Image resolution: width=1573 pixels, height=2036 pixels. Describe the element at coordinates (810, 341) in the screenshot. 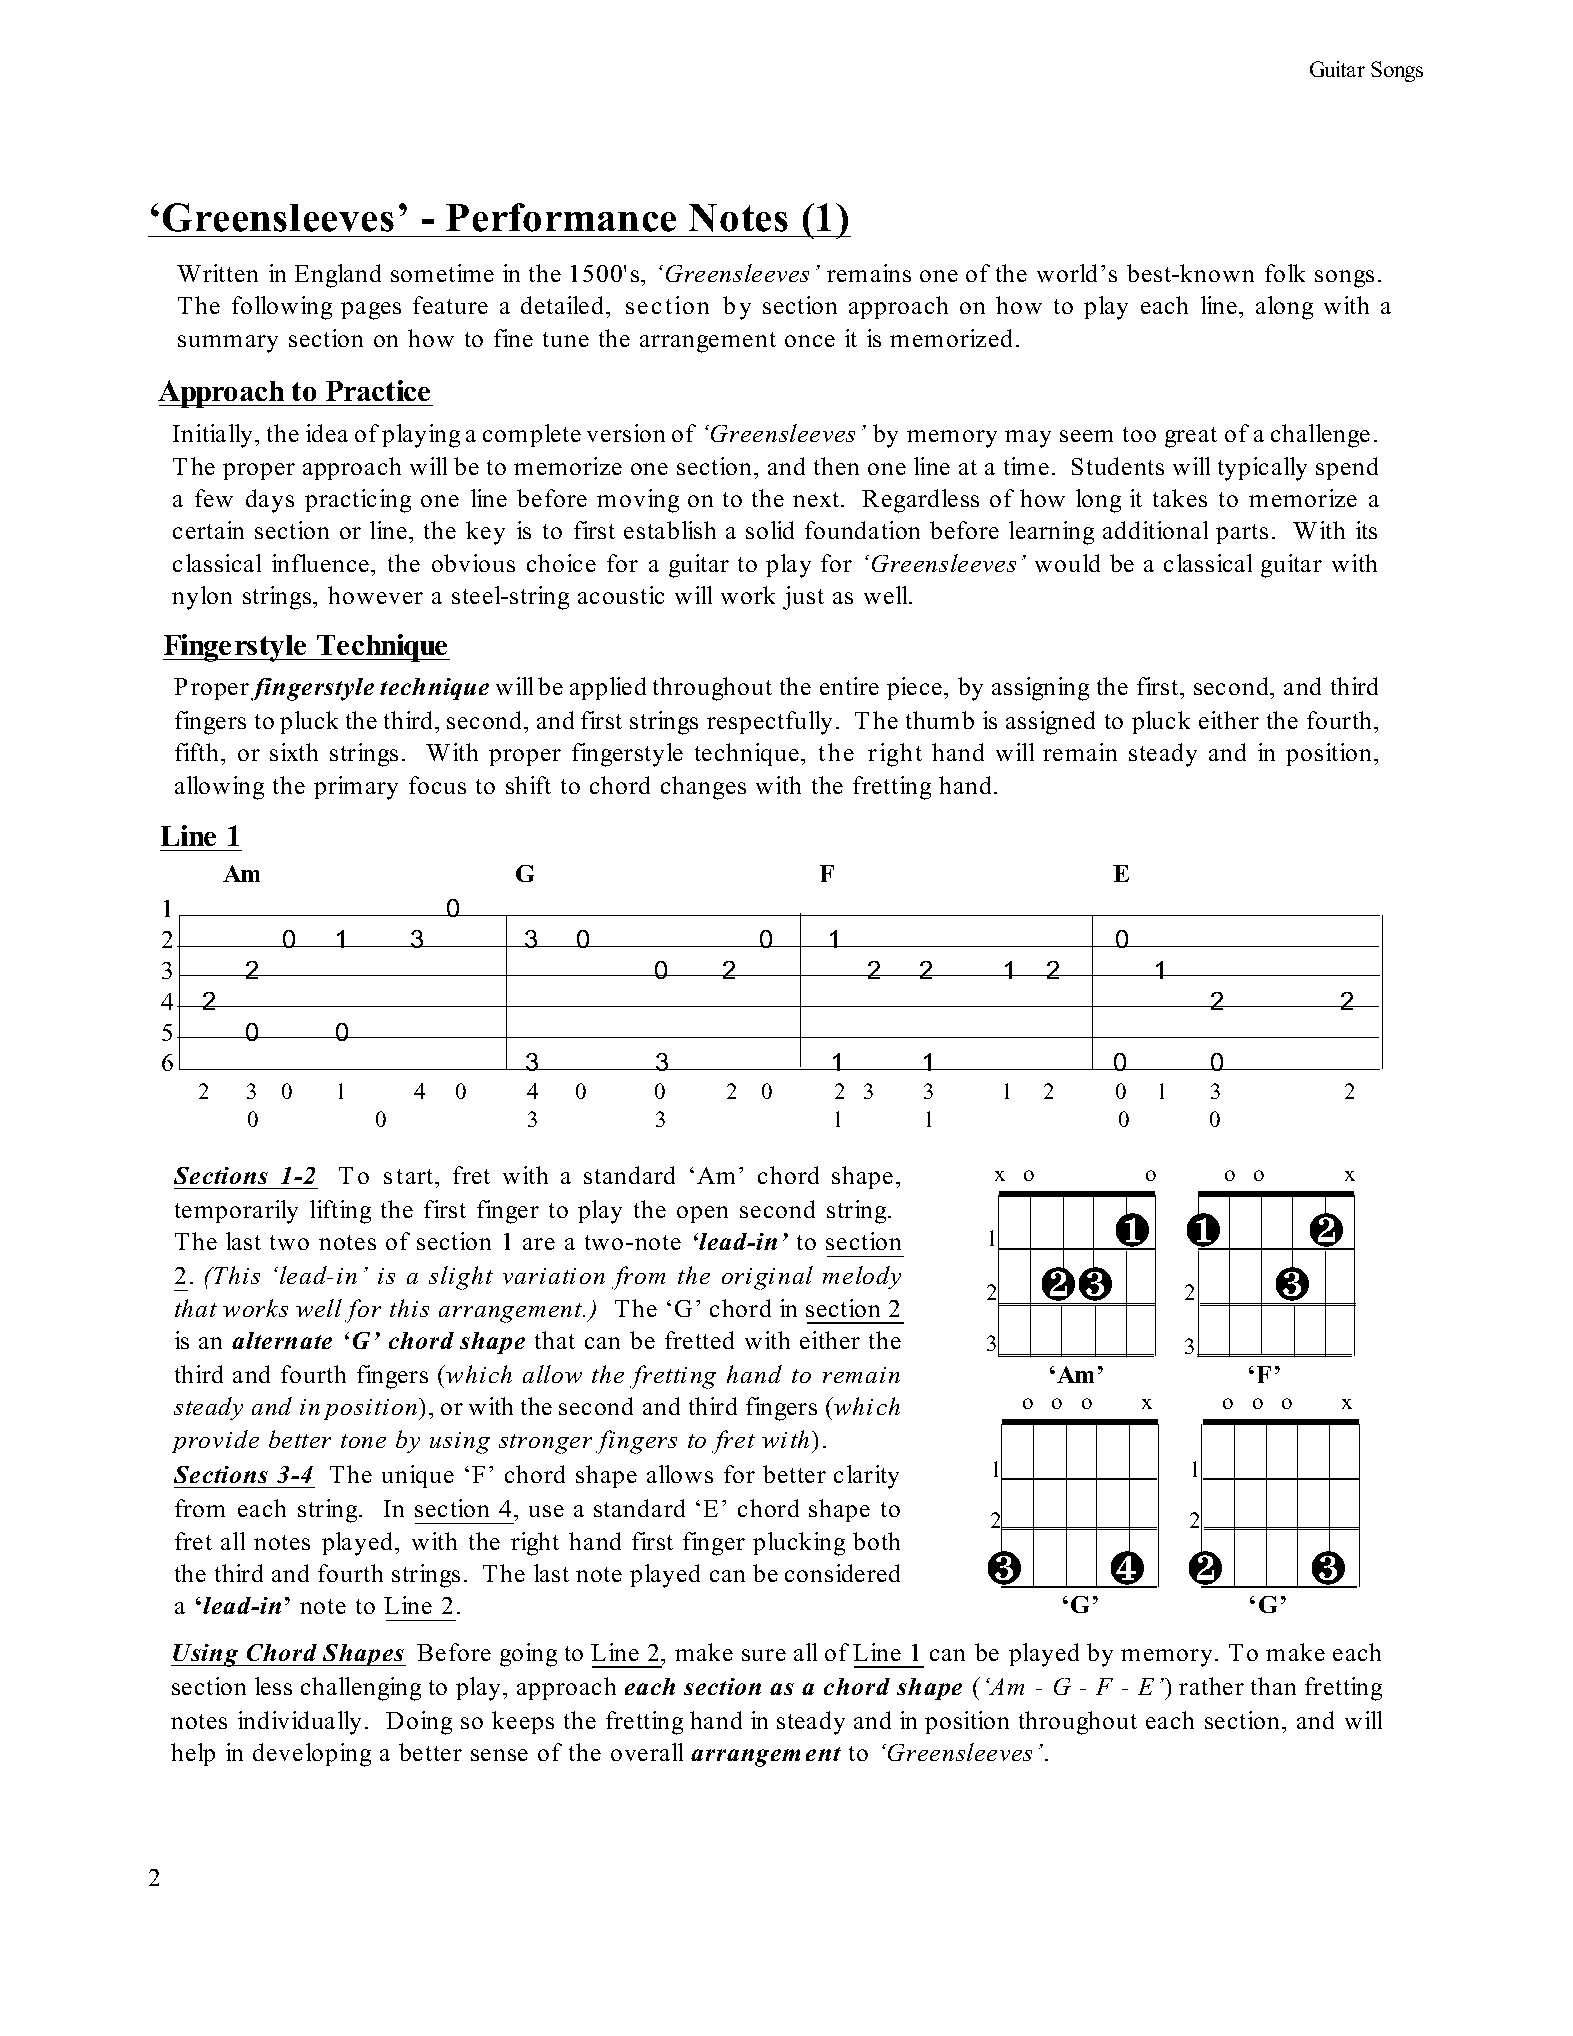

I see `once` at that location.
